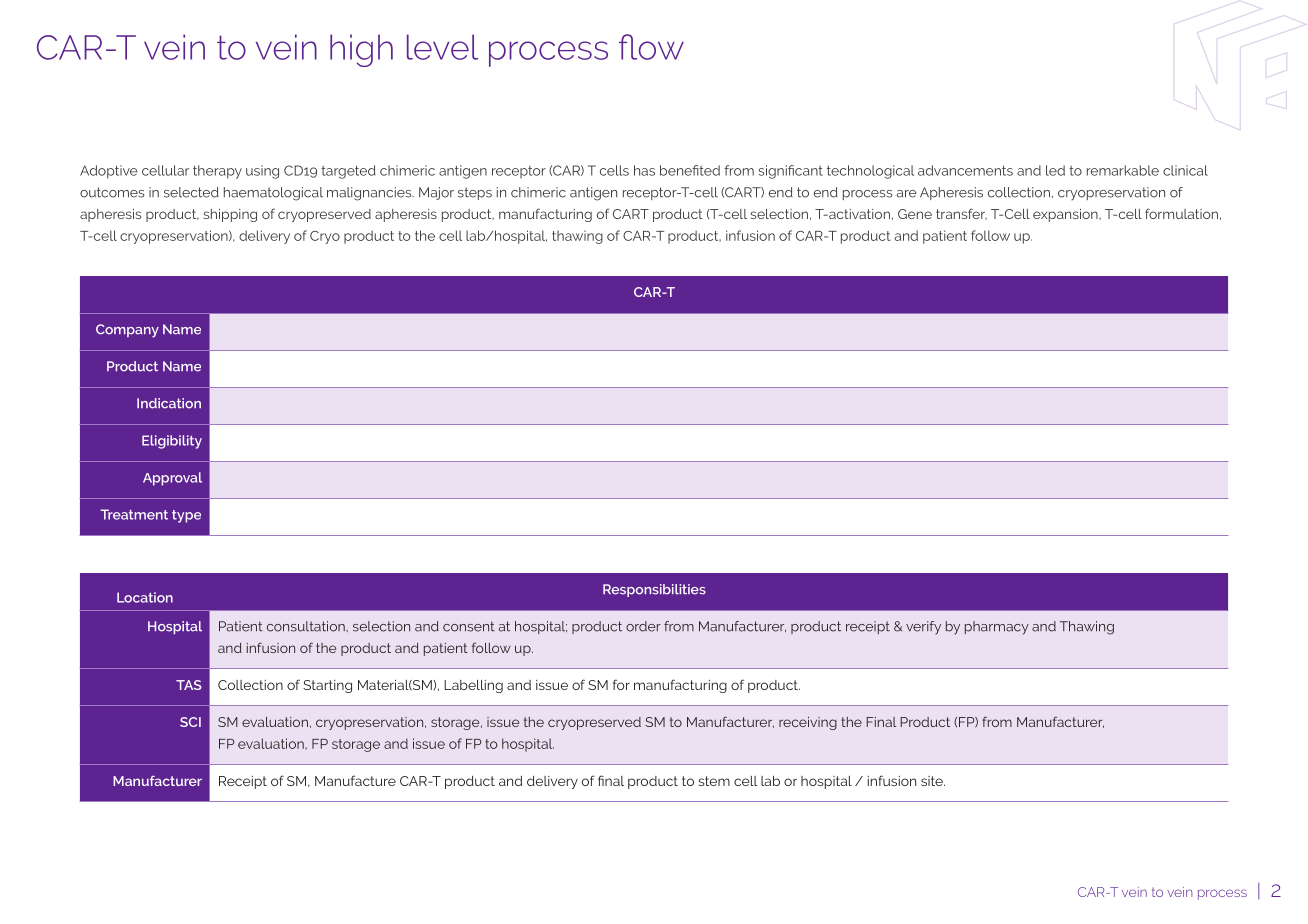 Image resolution: width=1308 pixels, height=924 pixels. What do you see at coordinates (361, 50) in the screenshot?
I see `high` at bounding box center [361, 50].
